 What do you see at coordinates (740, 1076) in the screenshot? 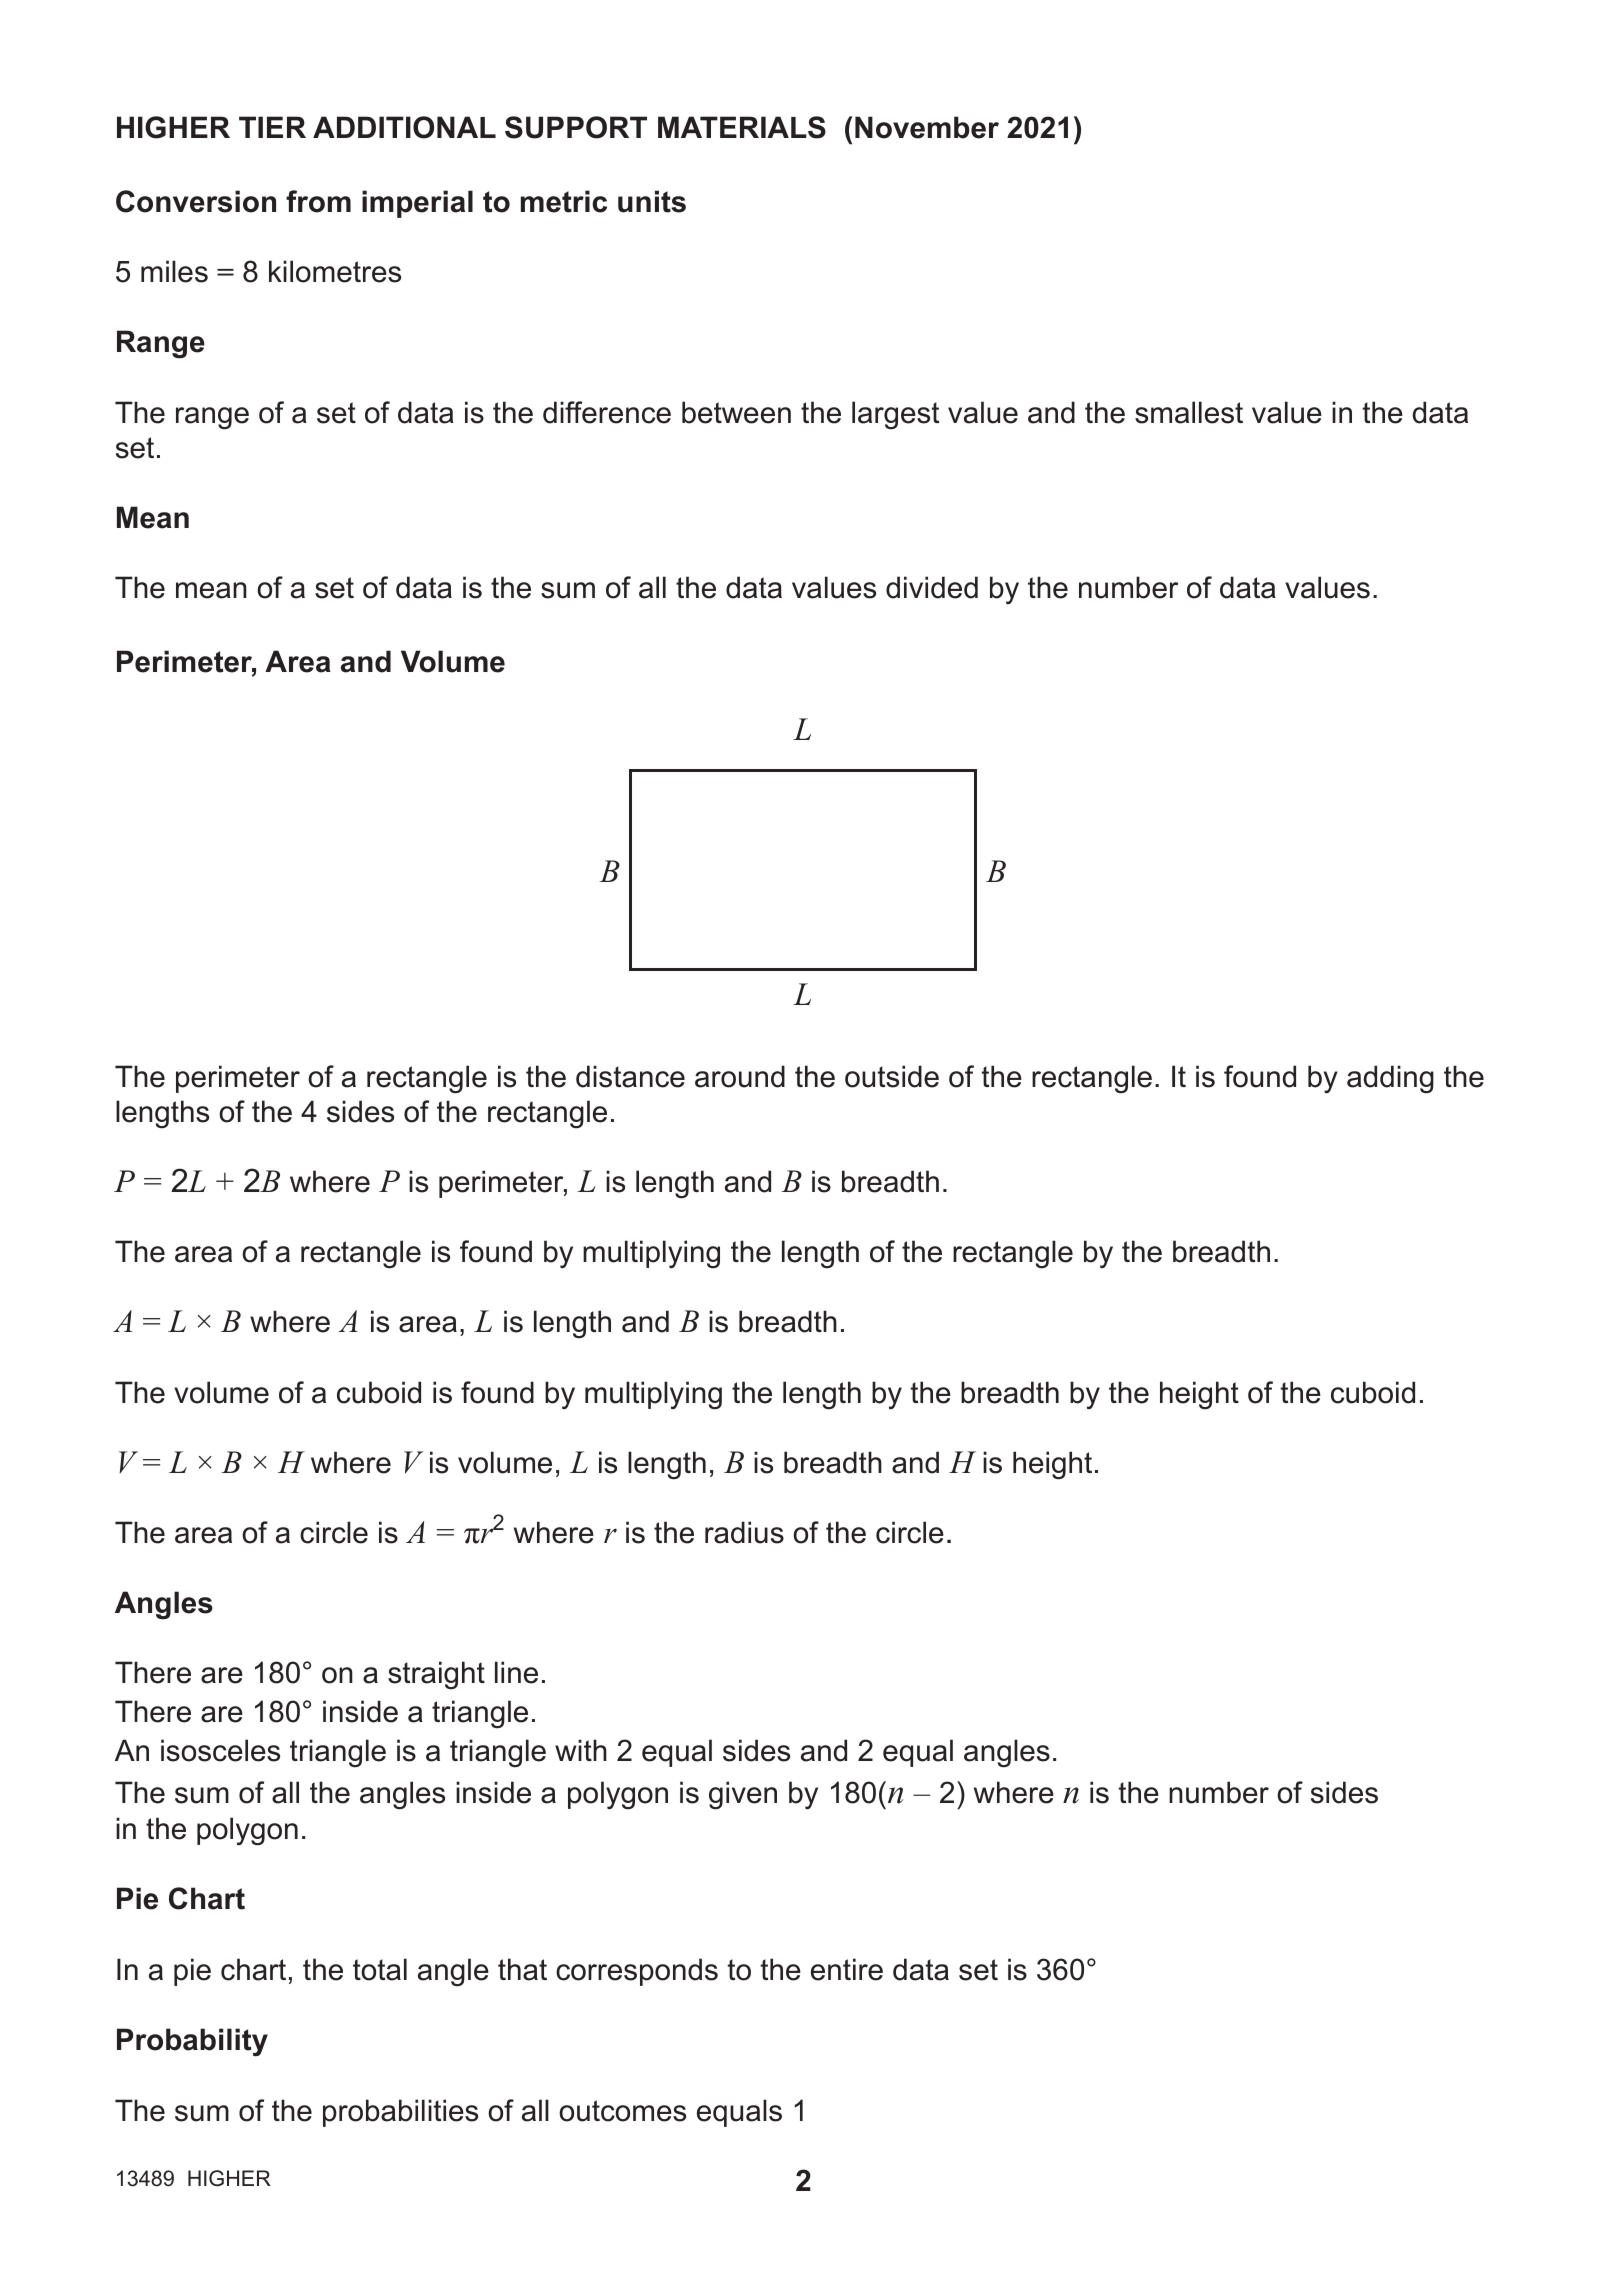
I see `around` at bounding box center [740, 1076].
